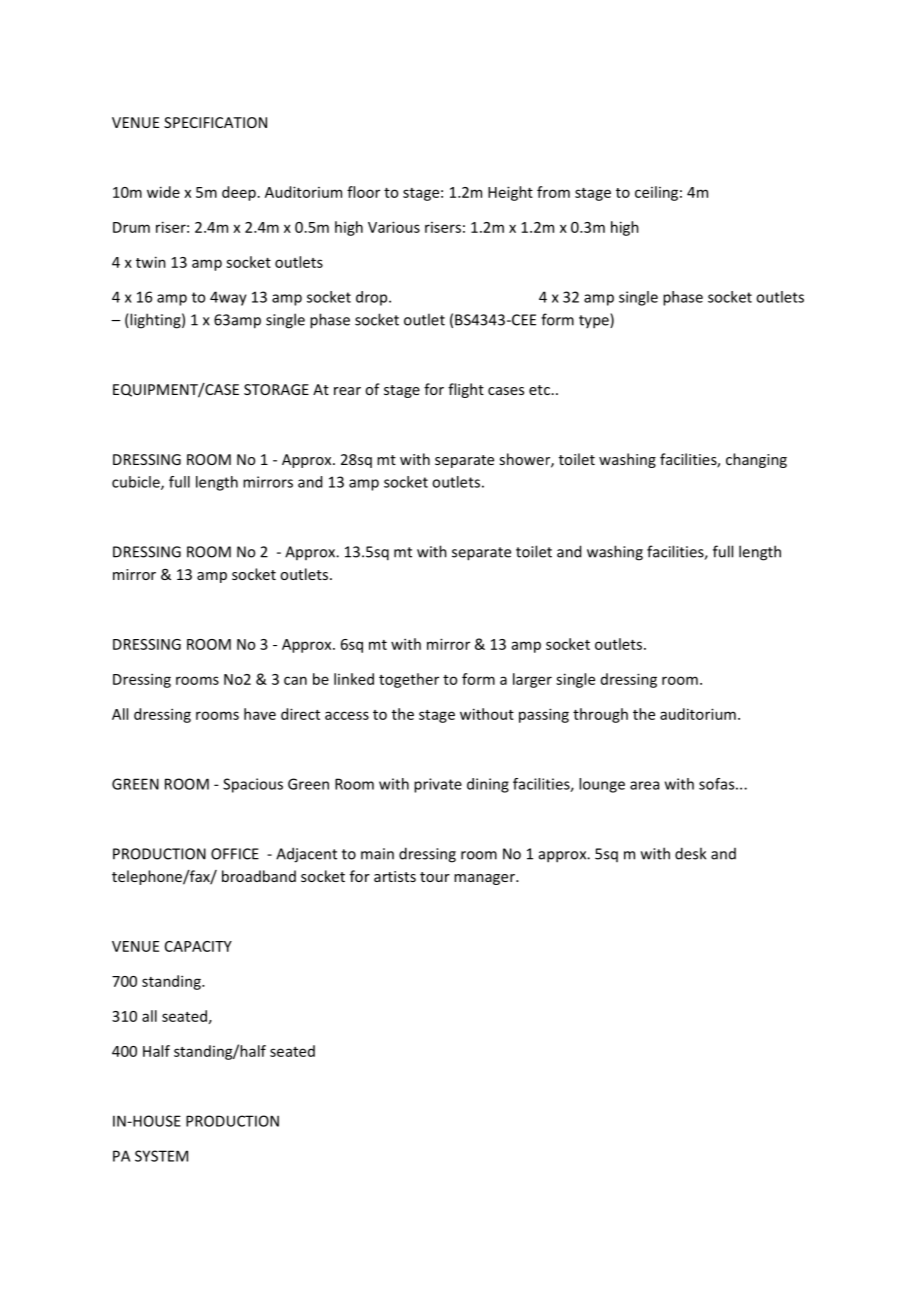 This screenshot has width=924, height=1308. Describe the element at coordinates (600, 715) in the screenshot. I see `through` at that location.
